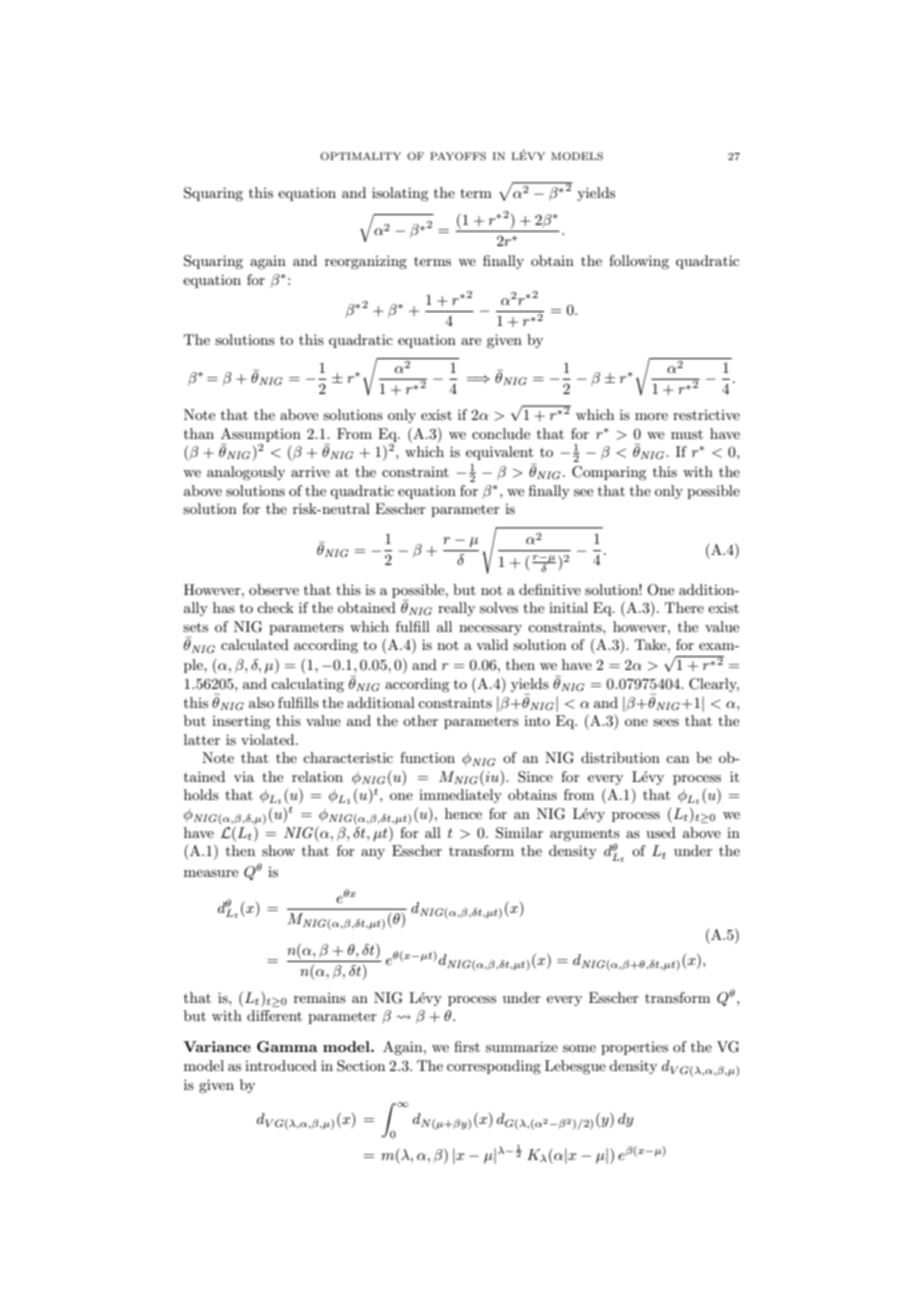  Describe the element at coordinates (261, 435) in the document. I see `Assumption` at that location.
